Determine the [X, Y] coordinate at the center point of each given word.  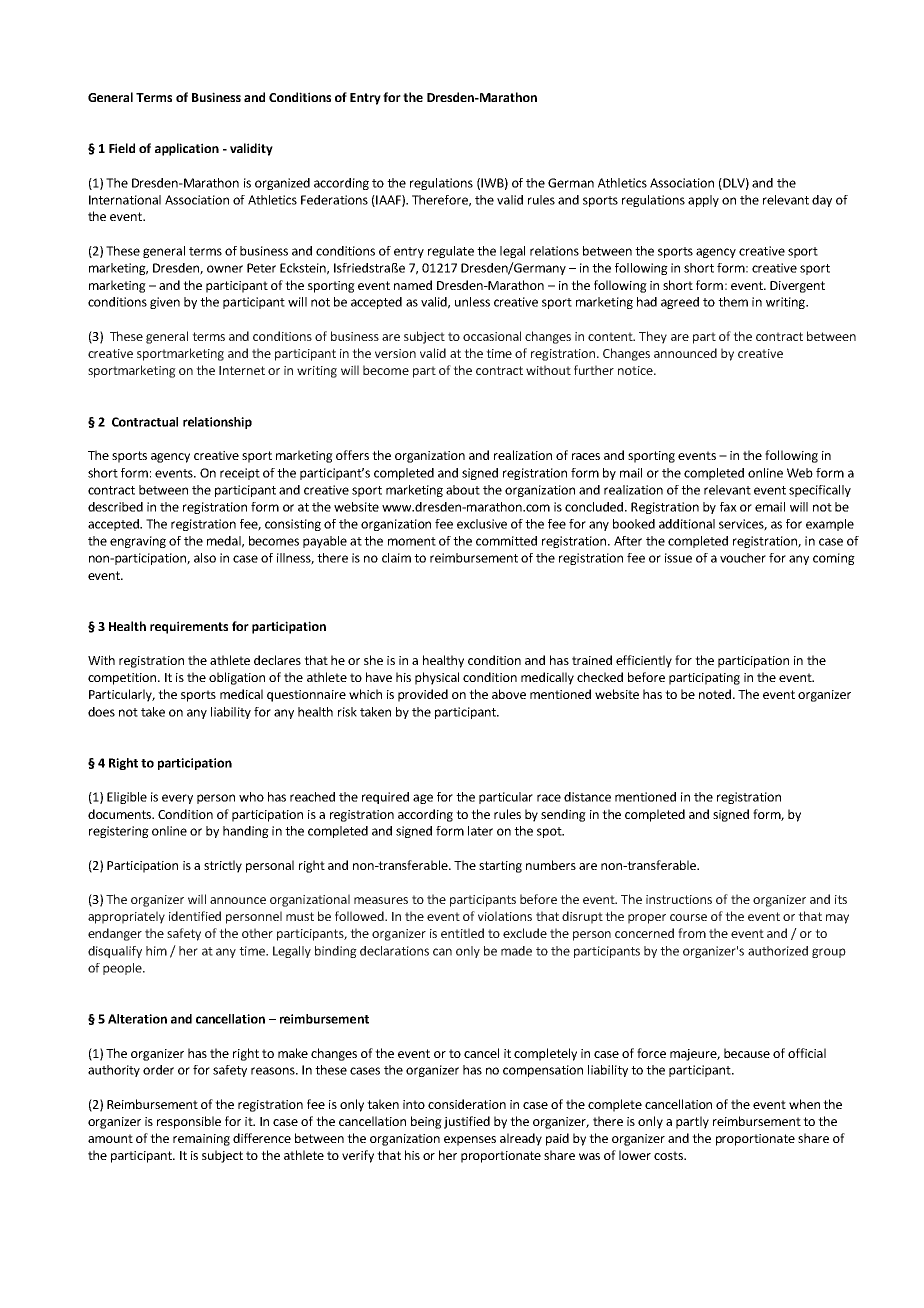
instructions [679, 899]
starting [500, 867]
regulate [451, 252]
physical [437, 678]
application [187, 149]
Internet [242, 370]
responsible [189, 1122]
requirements [189, 627]
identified [195, 916]
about [463, 490]
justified [467, 1122]
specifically [820, 491]
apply [703, 201]
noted [715, 694]
